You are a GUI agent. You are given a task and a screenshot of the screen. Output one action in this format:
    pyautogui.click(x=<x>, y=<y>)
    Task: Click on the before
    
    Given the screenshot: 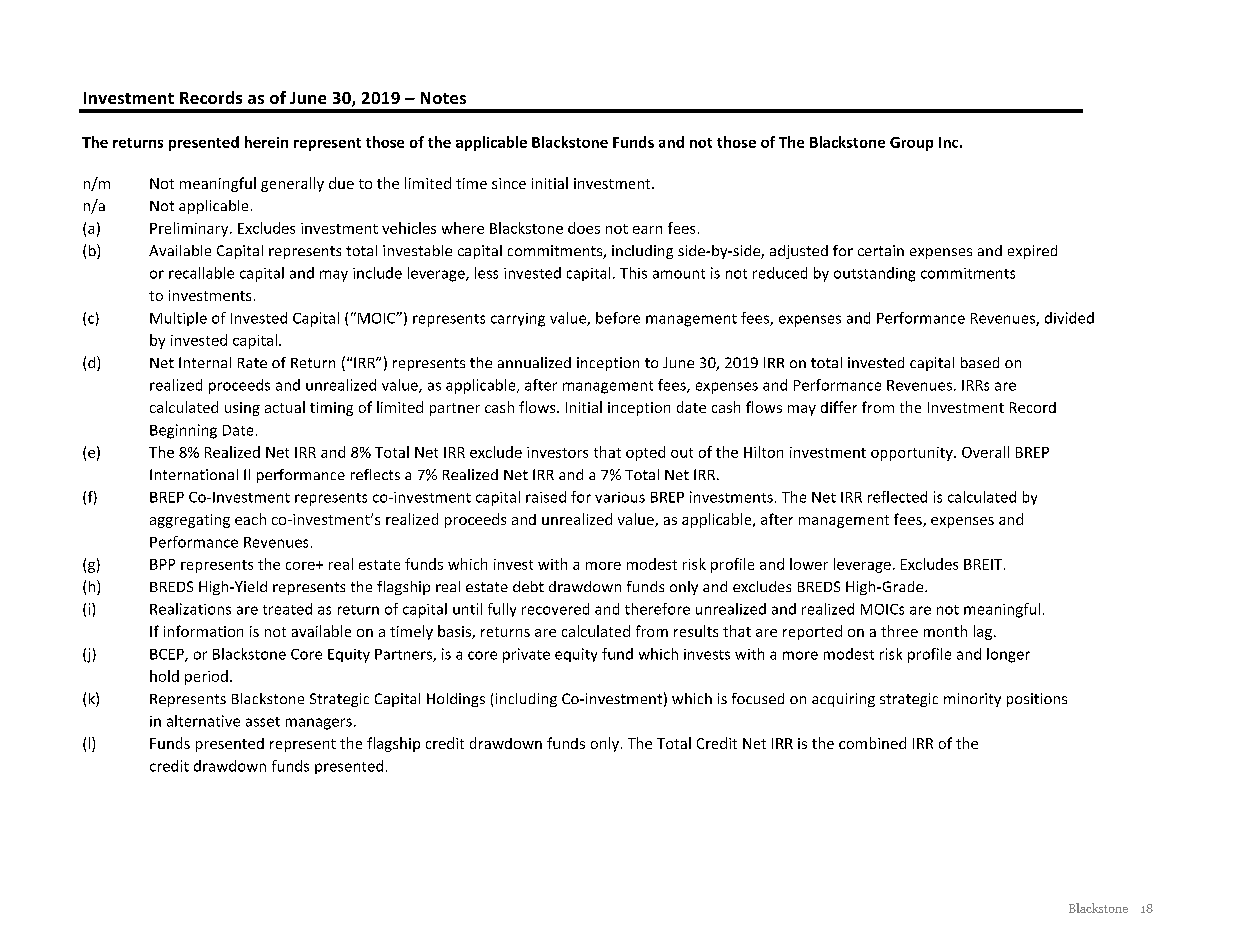 What is the action you would take?
    pyautogui.click(x=618, y=318)
